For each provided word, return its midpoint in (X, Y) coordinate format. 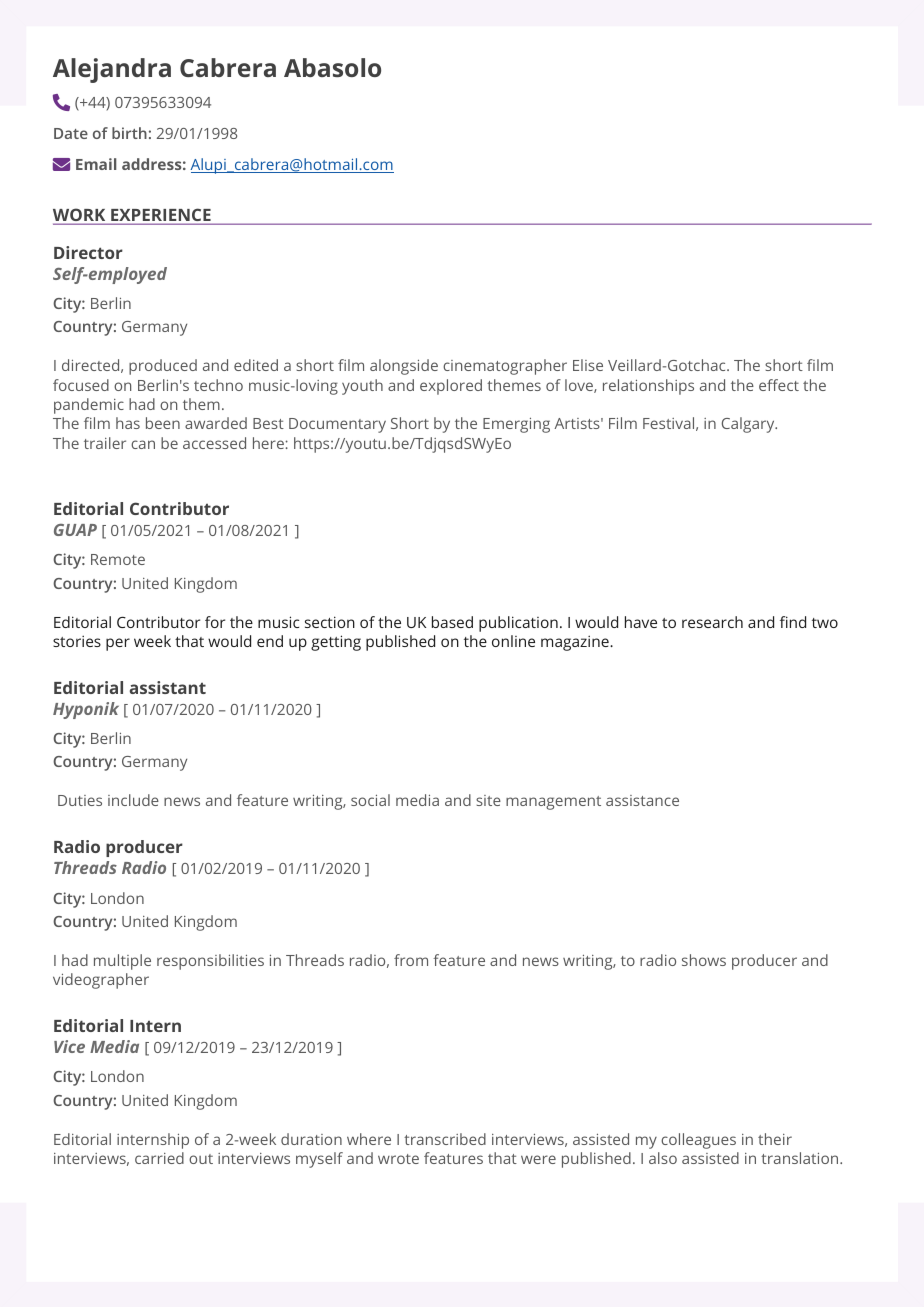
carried (159, 1158)
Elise (588, 365)
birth (129, 133)
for (215, 622)
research (712, 622)
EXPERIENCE (161, 216)
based (452, 622)
